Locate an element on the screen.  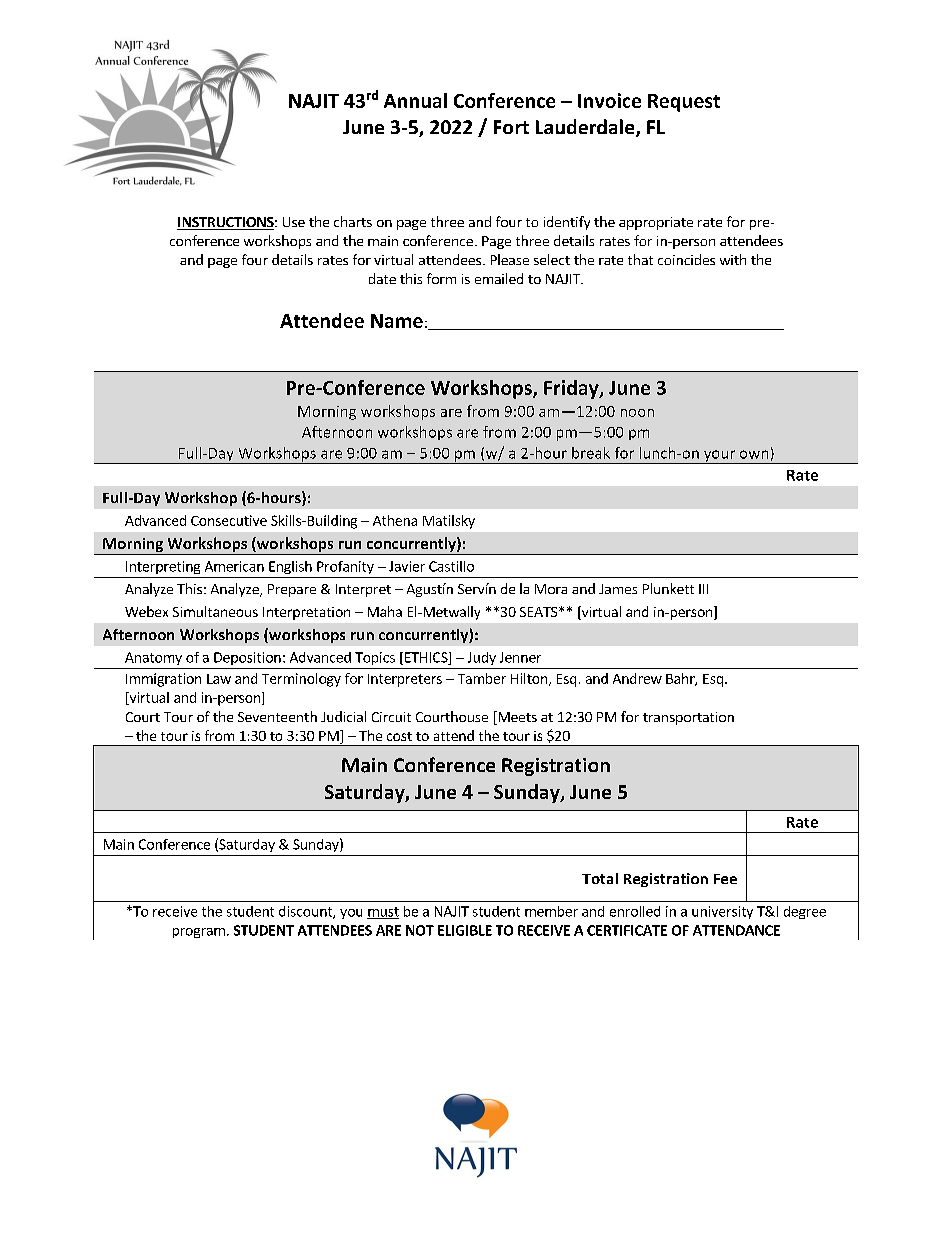
Meets is located at coordinates (516, 718).
